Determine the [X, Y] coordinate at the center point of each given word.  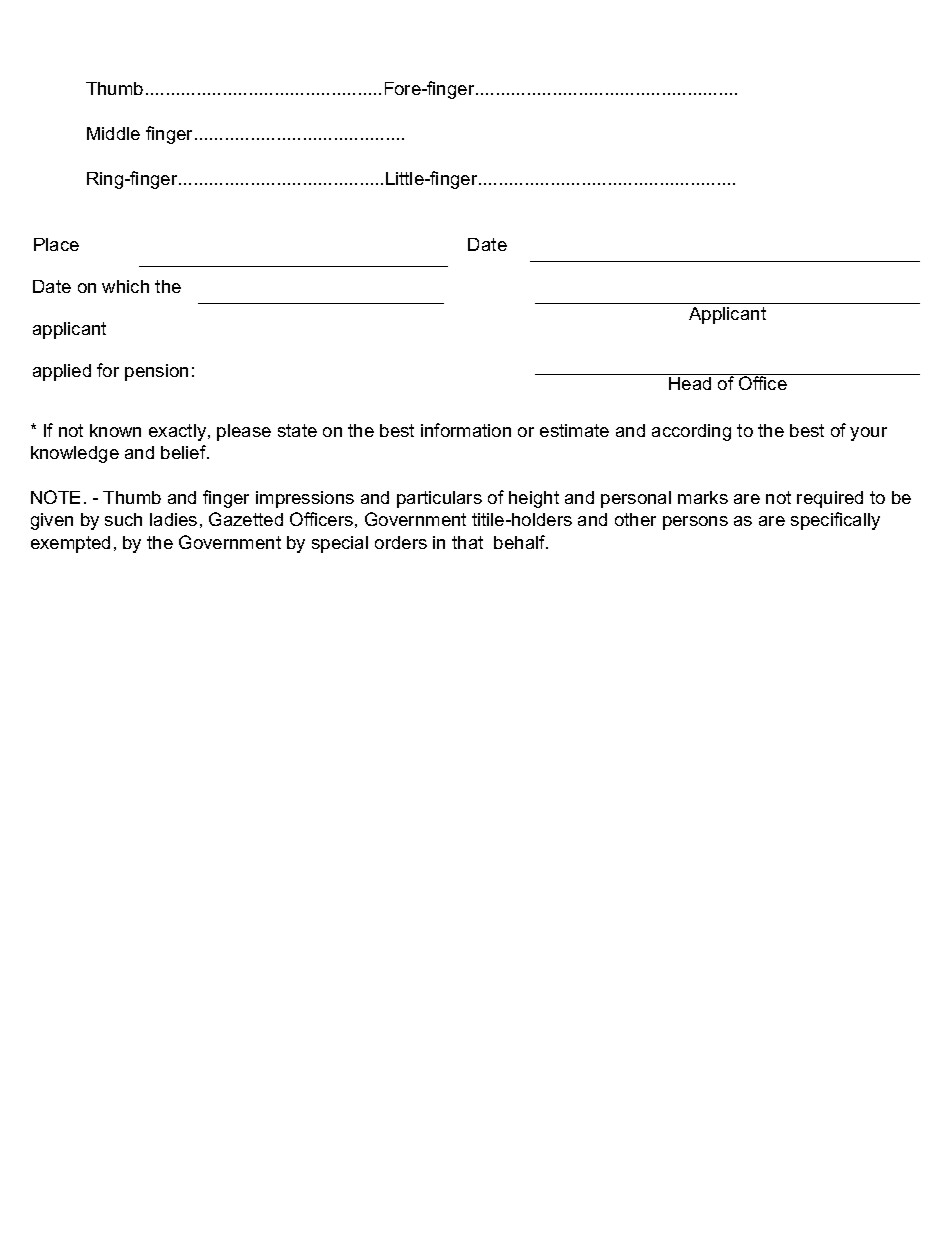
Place [56, 244]
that [467, 542]
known [115, 430]
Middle [113, 133]
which [125, 286]
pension [156, 372]
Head [690, 382]
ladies [173, 519]
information [466, 430]
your [868, 434]
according [691, 432]
